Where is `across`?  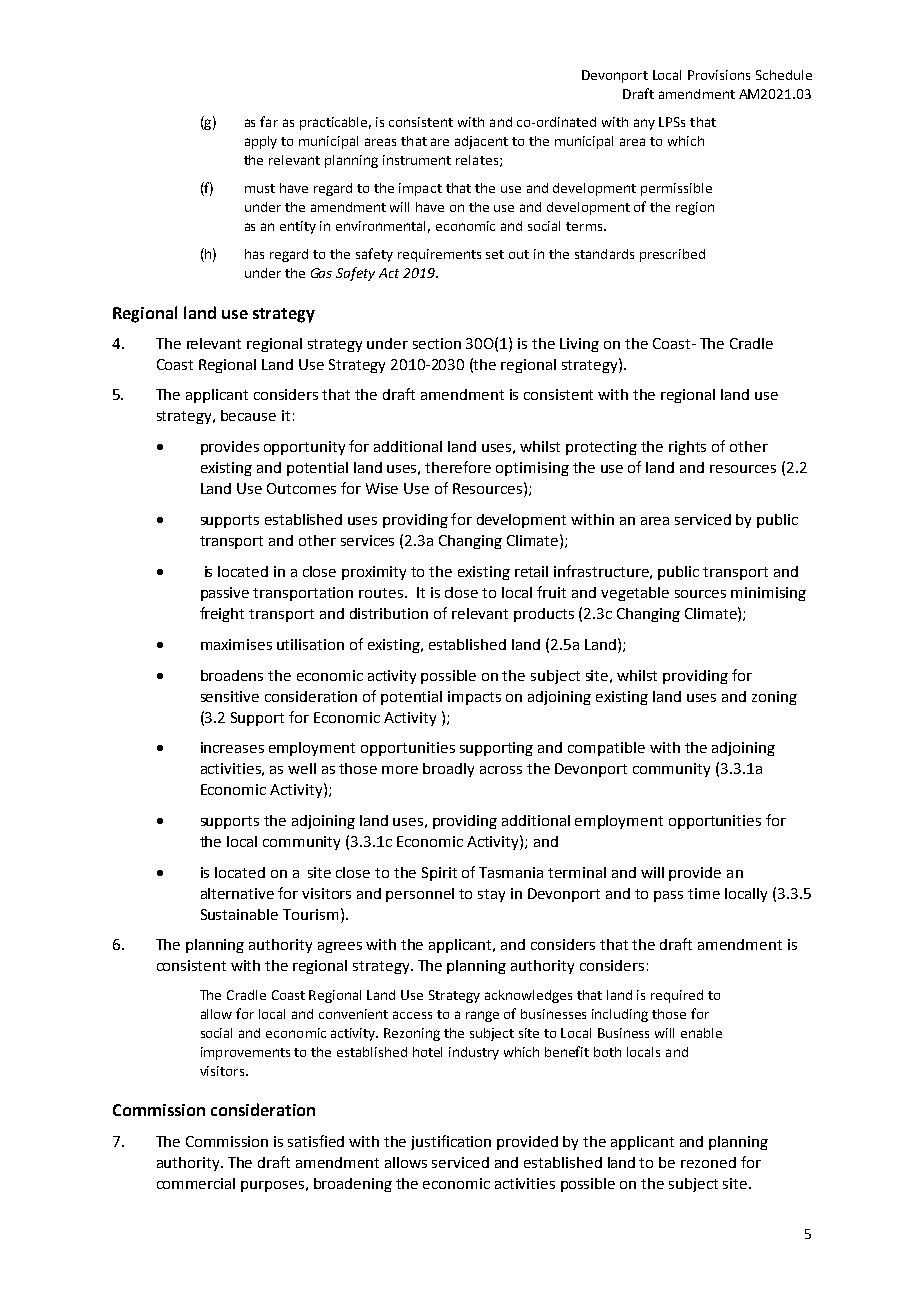
across is located at coordinates (501, 770).
